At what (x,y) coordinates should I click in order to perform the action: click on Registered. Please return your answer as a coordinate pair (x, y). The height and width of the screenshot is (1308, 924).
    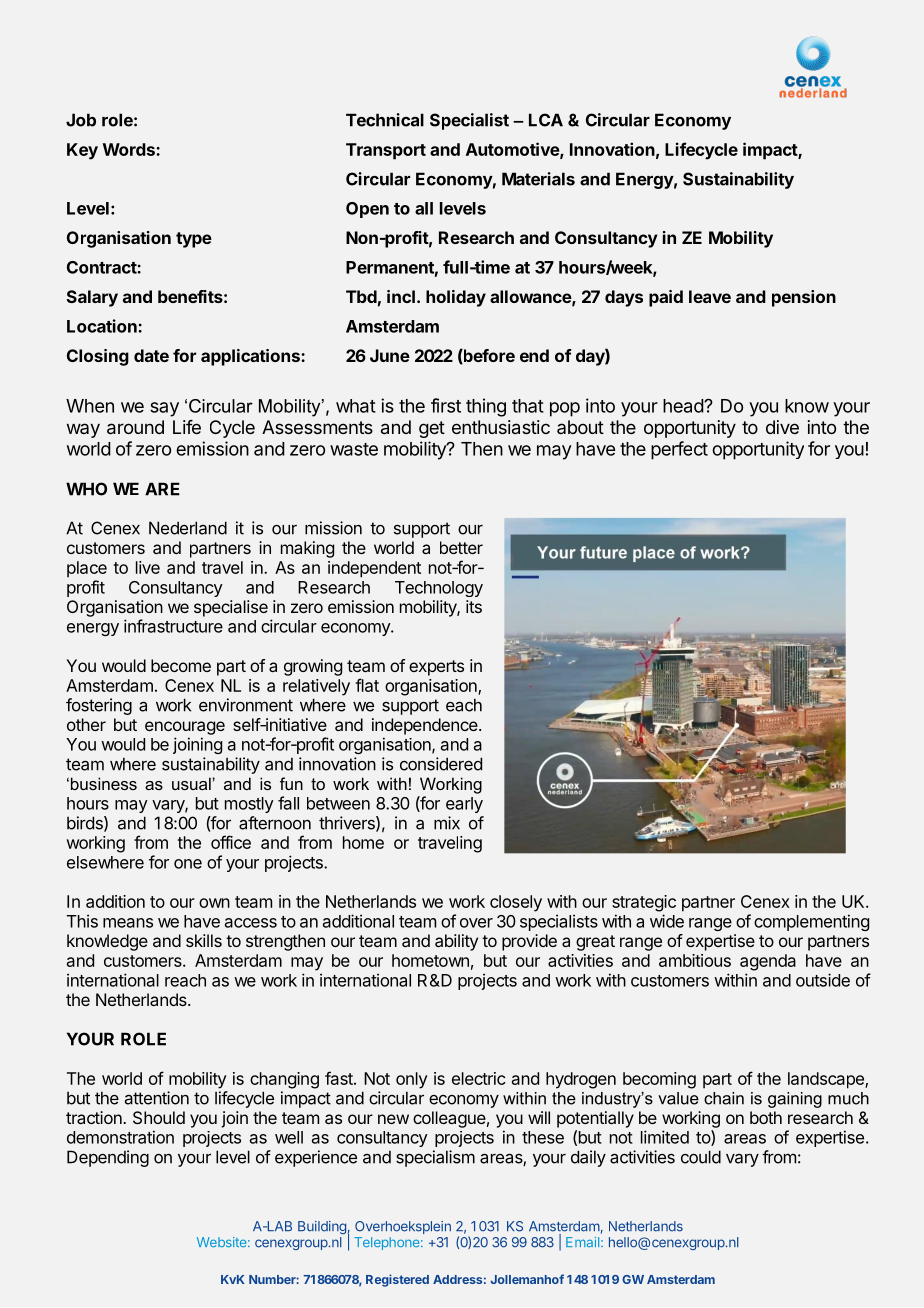
    Looking at the image, I should click on (397, 1280).
